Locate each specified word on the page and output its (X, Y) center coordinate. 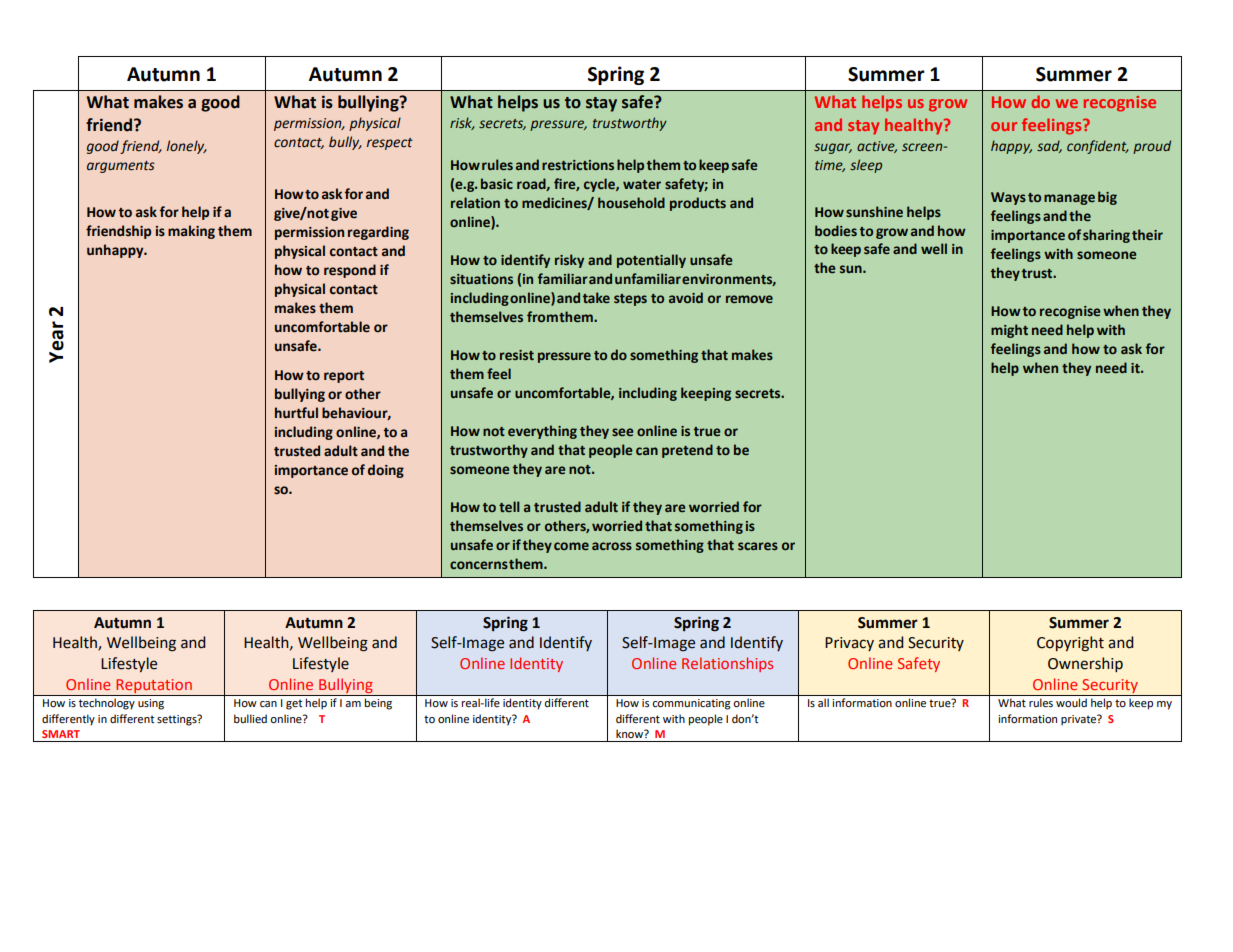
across (612, 546)
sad (1049, 146)
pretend (687, 451)
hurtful (296, 412)
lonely (187, 147)
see (623, 432)
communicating (691, 704)
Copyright (1070, 644)
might (1009, 331)
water (642, 184)
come (571, 546)
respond (350, 271)
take (596, 297)
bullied (250, 719)
